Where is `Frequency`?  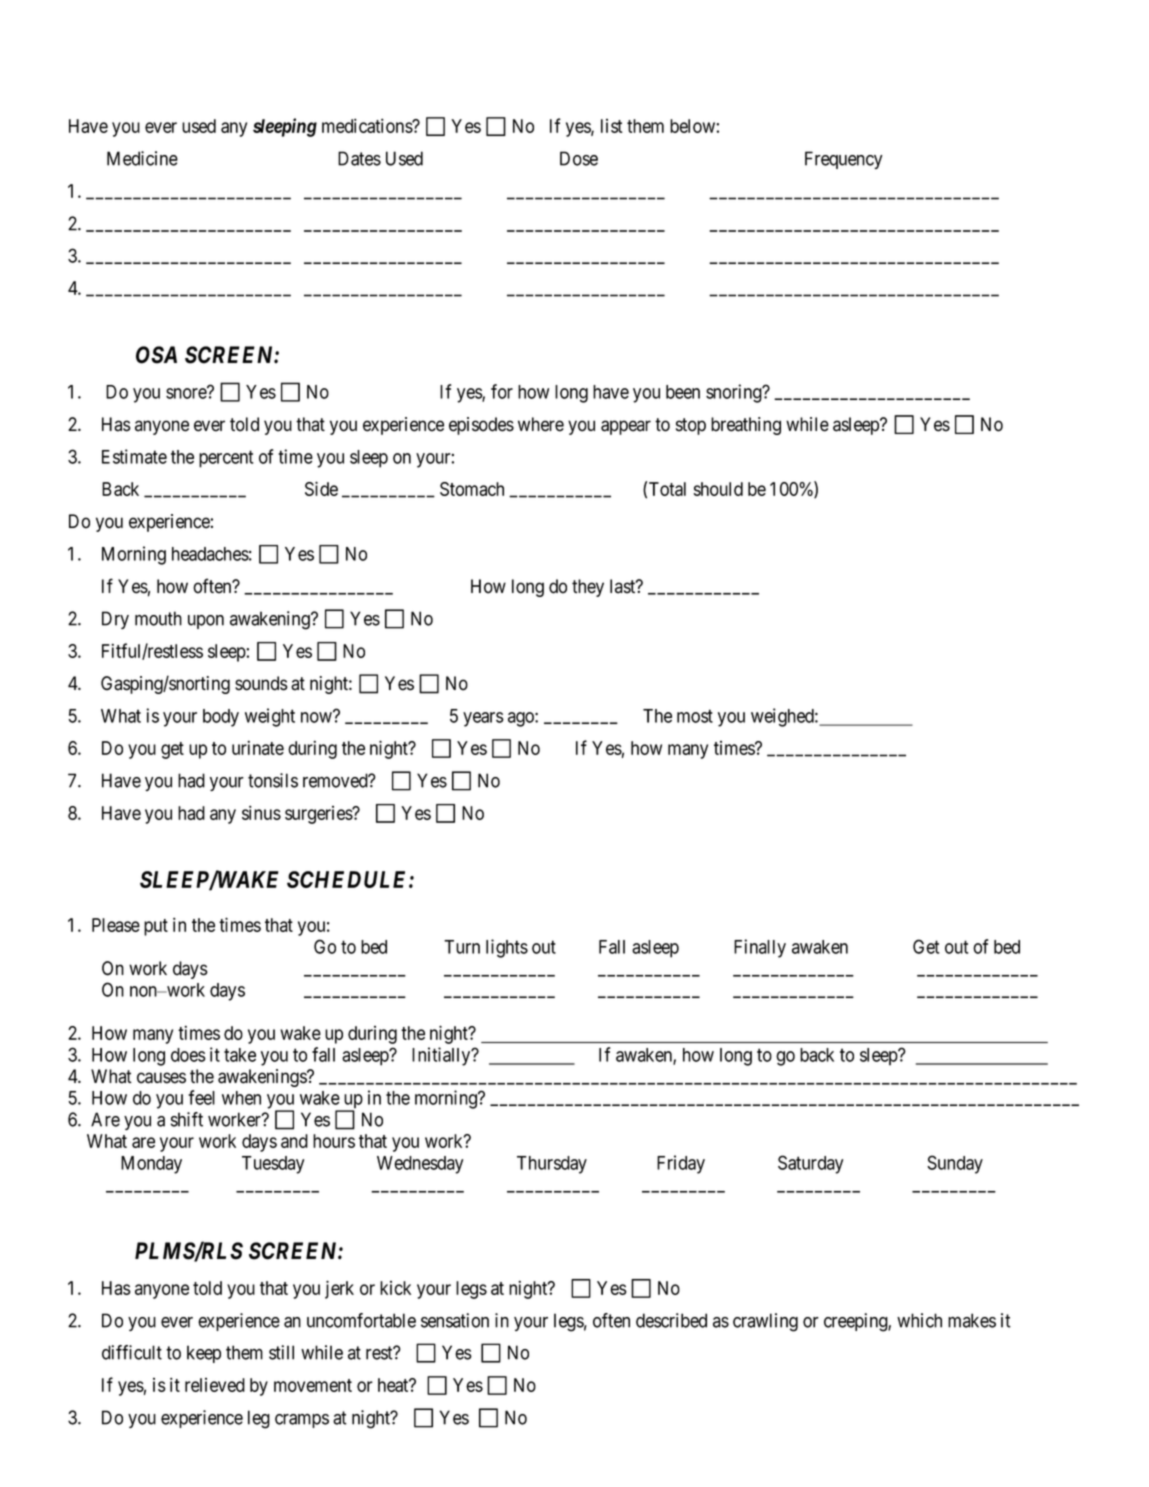 Frequency is located at coordinates (843, 160).
